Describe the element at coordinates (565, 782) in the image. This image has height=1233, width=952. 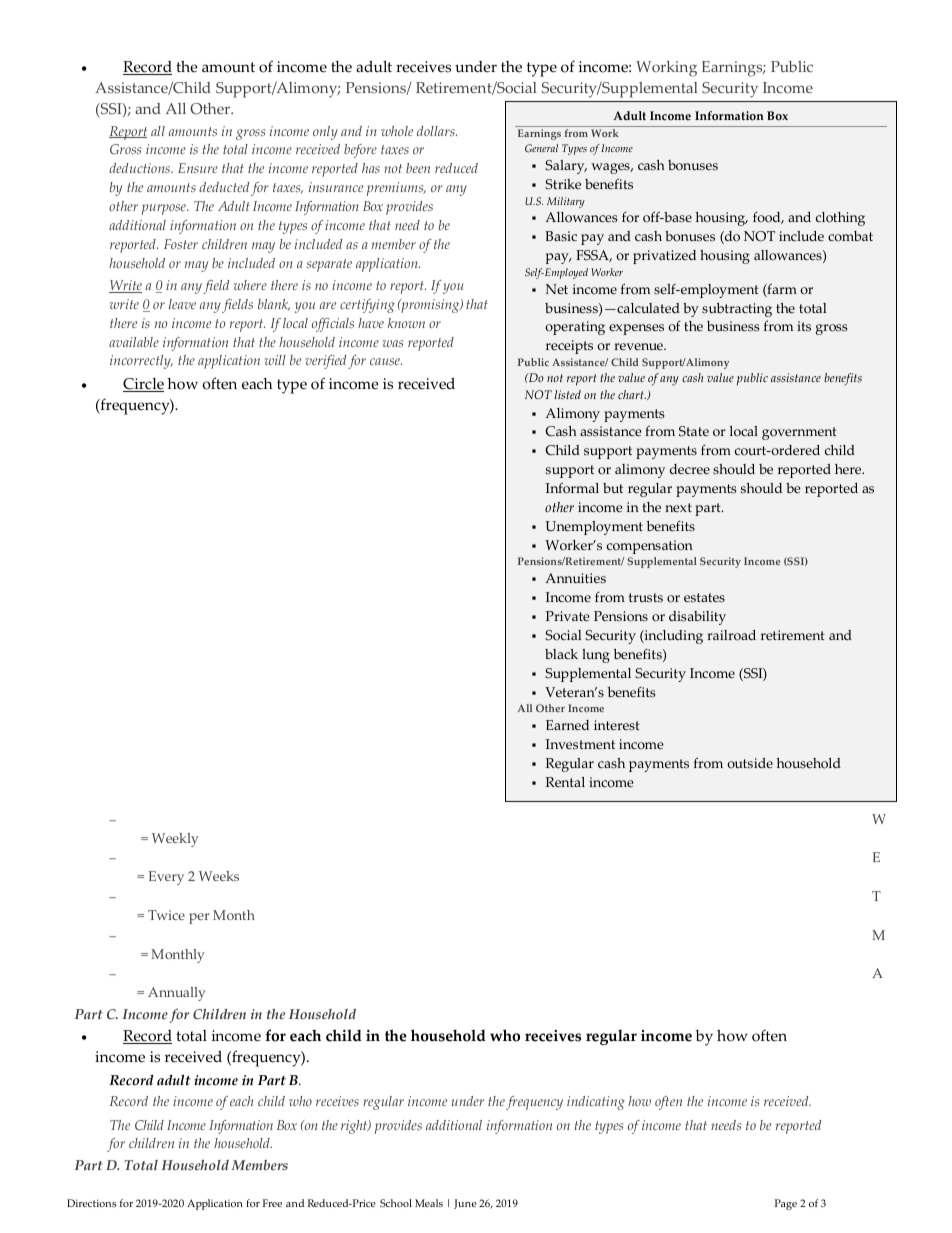
I see `Rental` at that location.
